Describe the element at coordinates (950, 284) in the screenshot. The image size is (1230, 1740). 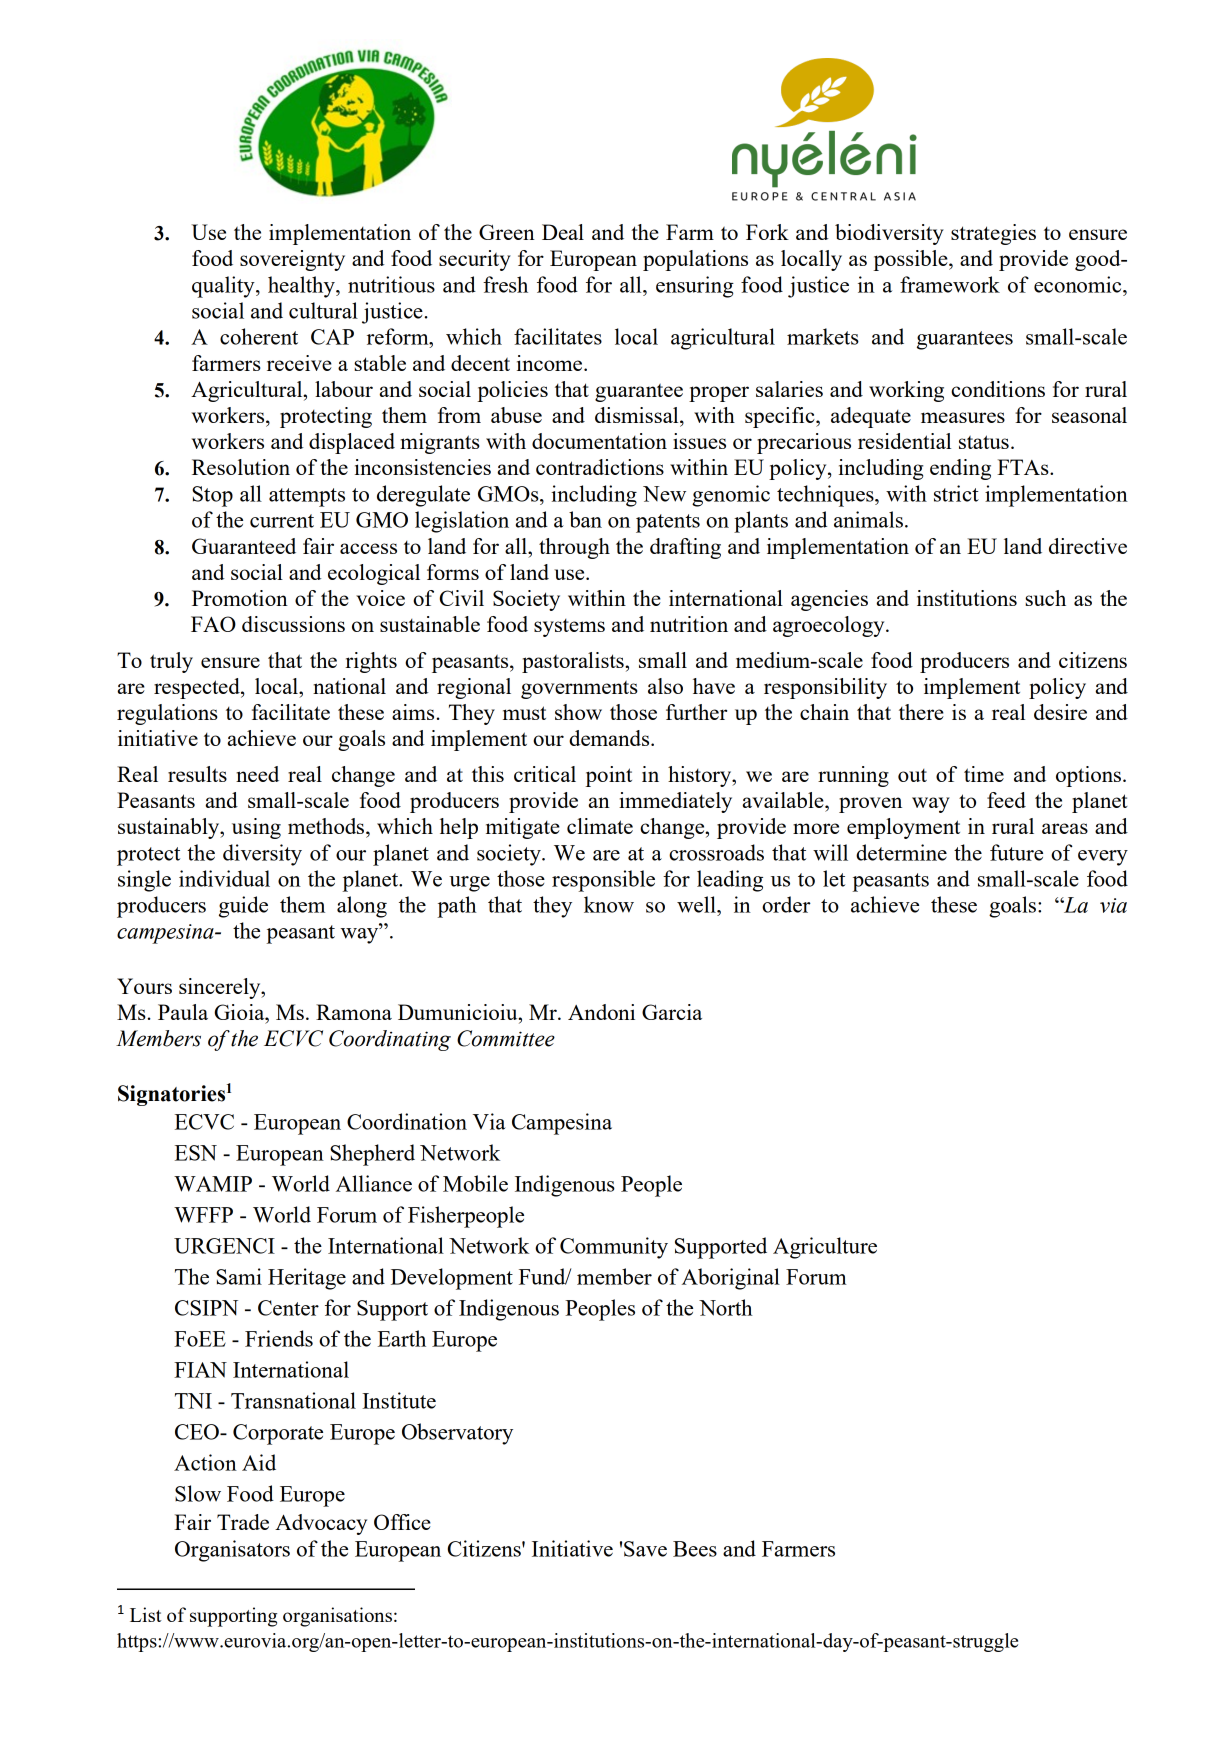
I see `framework` at that location.
